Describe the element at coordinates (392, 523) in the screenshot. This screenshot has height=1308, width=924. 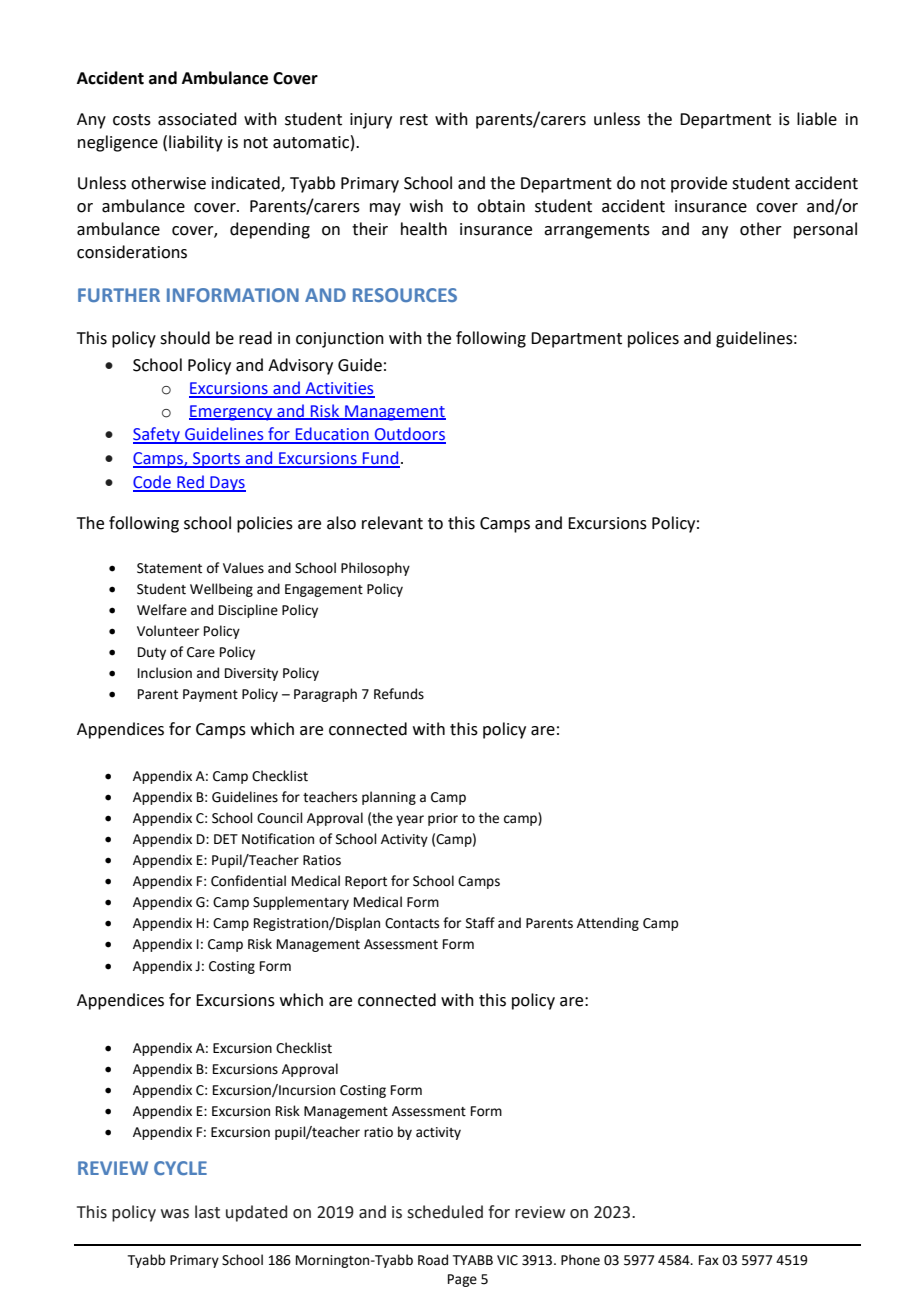
I see `relevant` at that location.
